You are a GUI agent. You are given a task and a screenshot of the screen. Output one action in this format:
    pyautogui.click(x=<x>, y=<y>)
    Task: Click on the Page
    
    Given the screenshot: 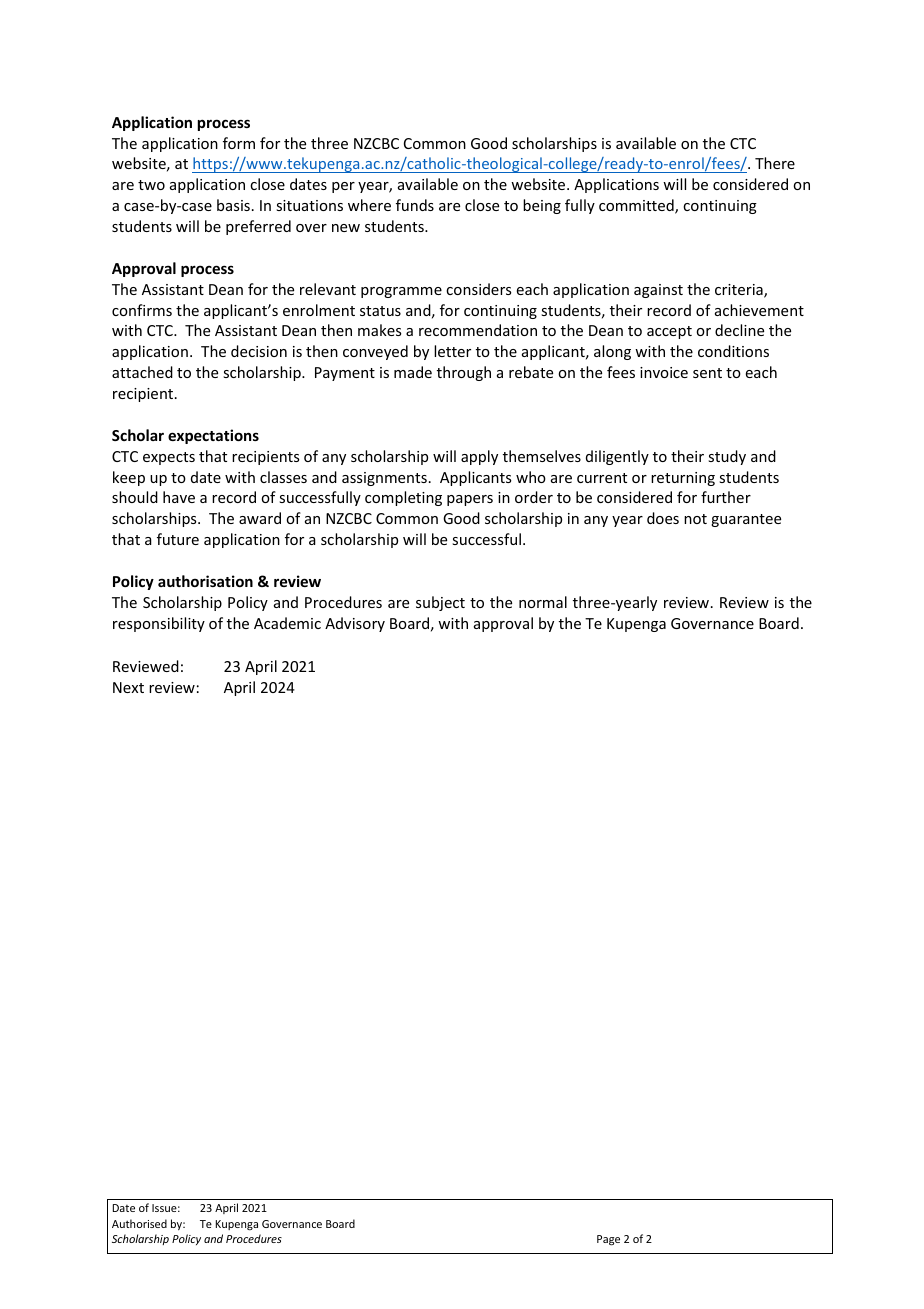 What is the action you would take?
    pyautogui.click(x=608, y=1240)
